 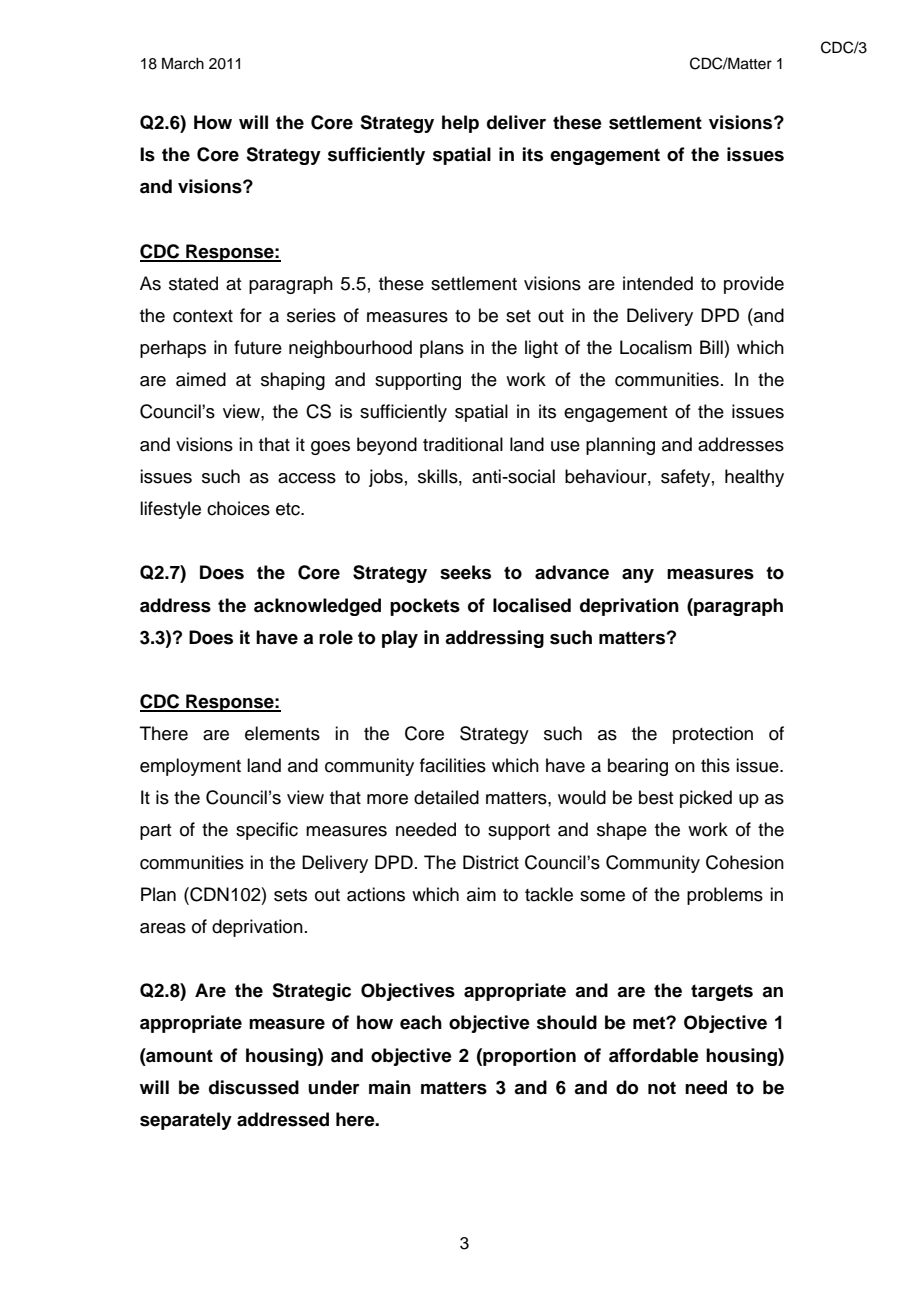 What do you see at coordinates (254, 1087) in the document?
I see `discussed` at bounding box center [254, 1087].
